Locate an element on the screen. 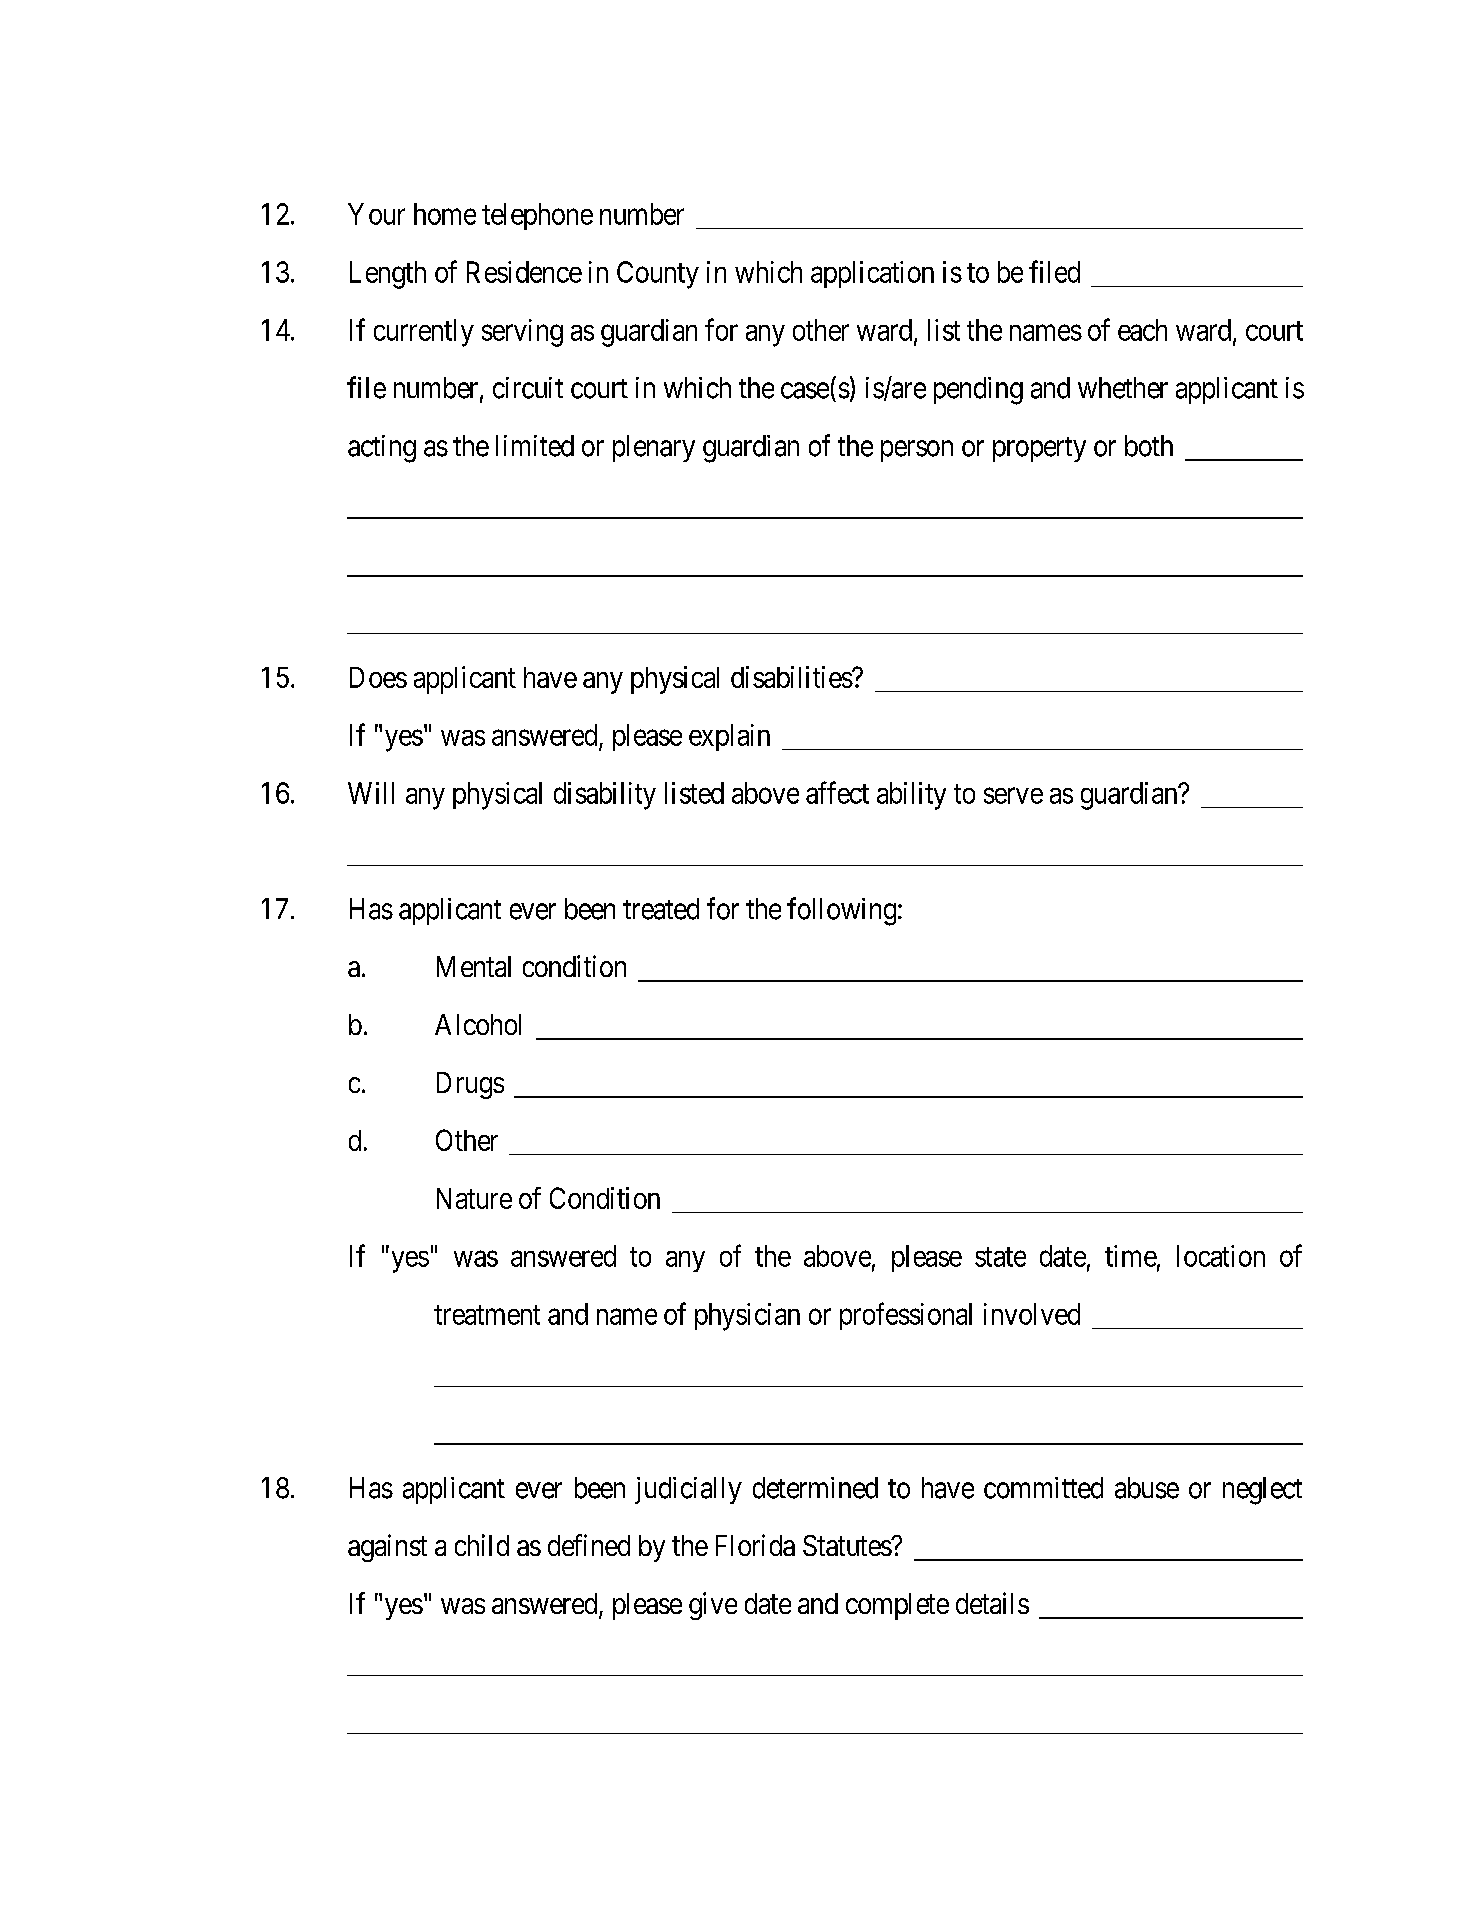  Residence is located at coordinates (524, 272).
